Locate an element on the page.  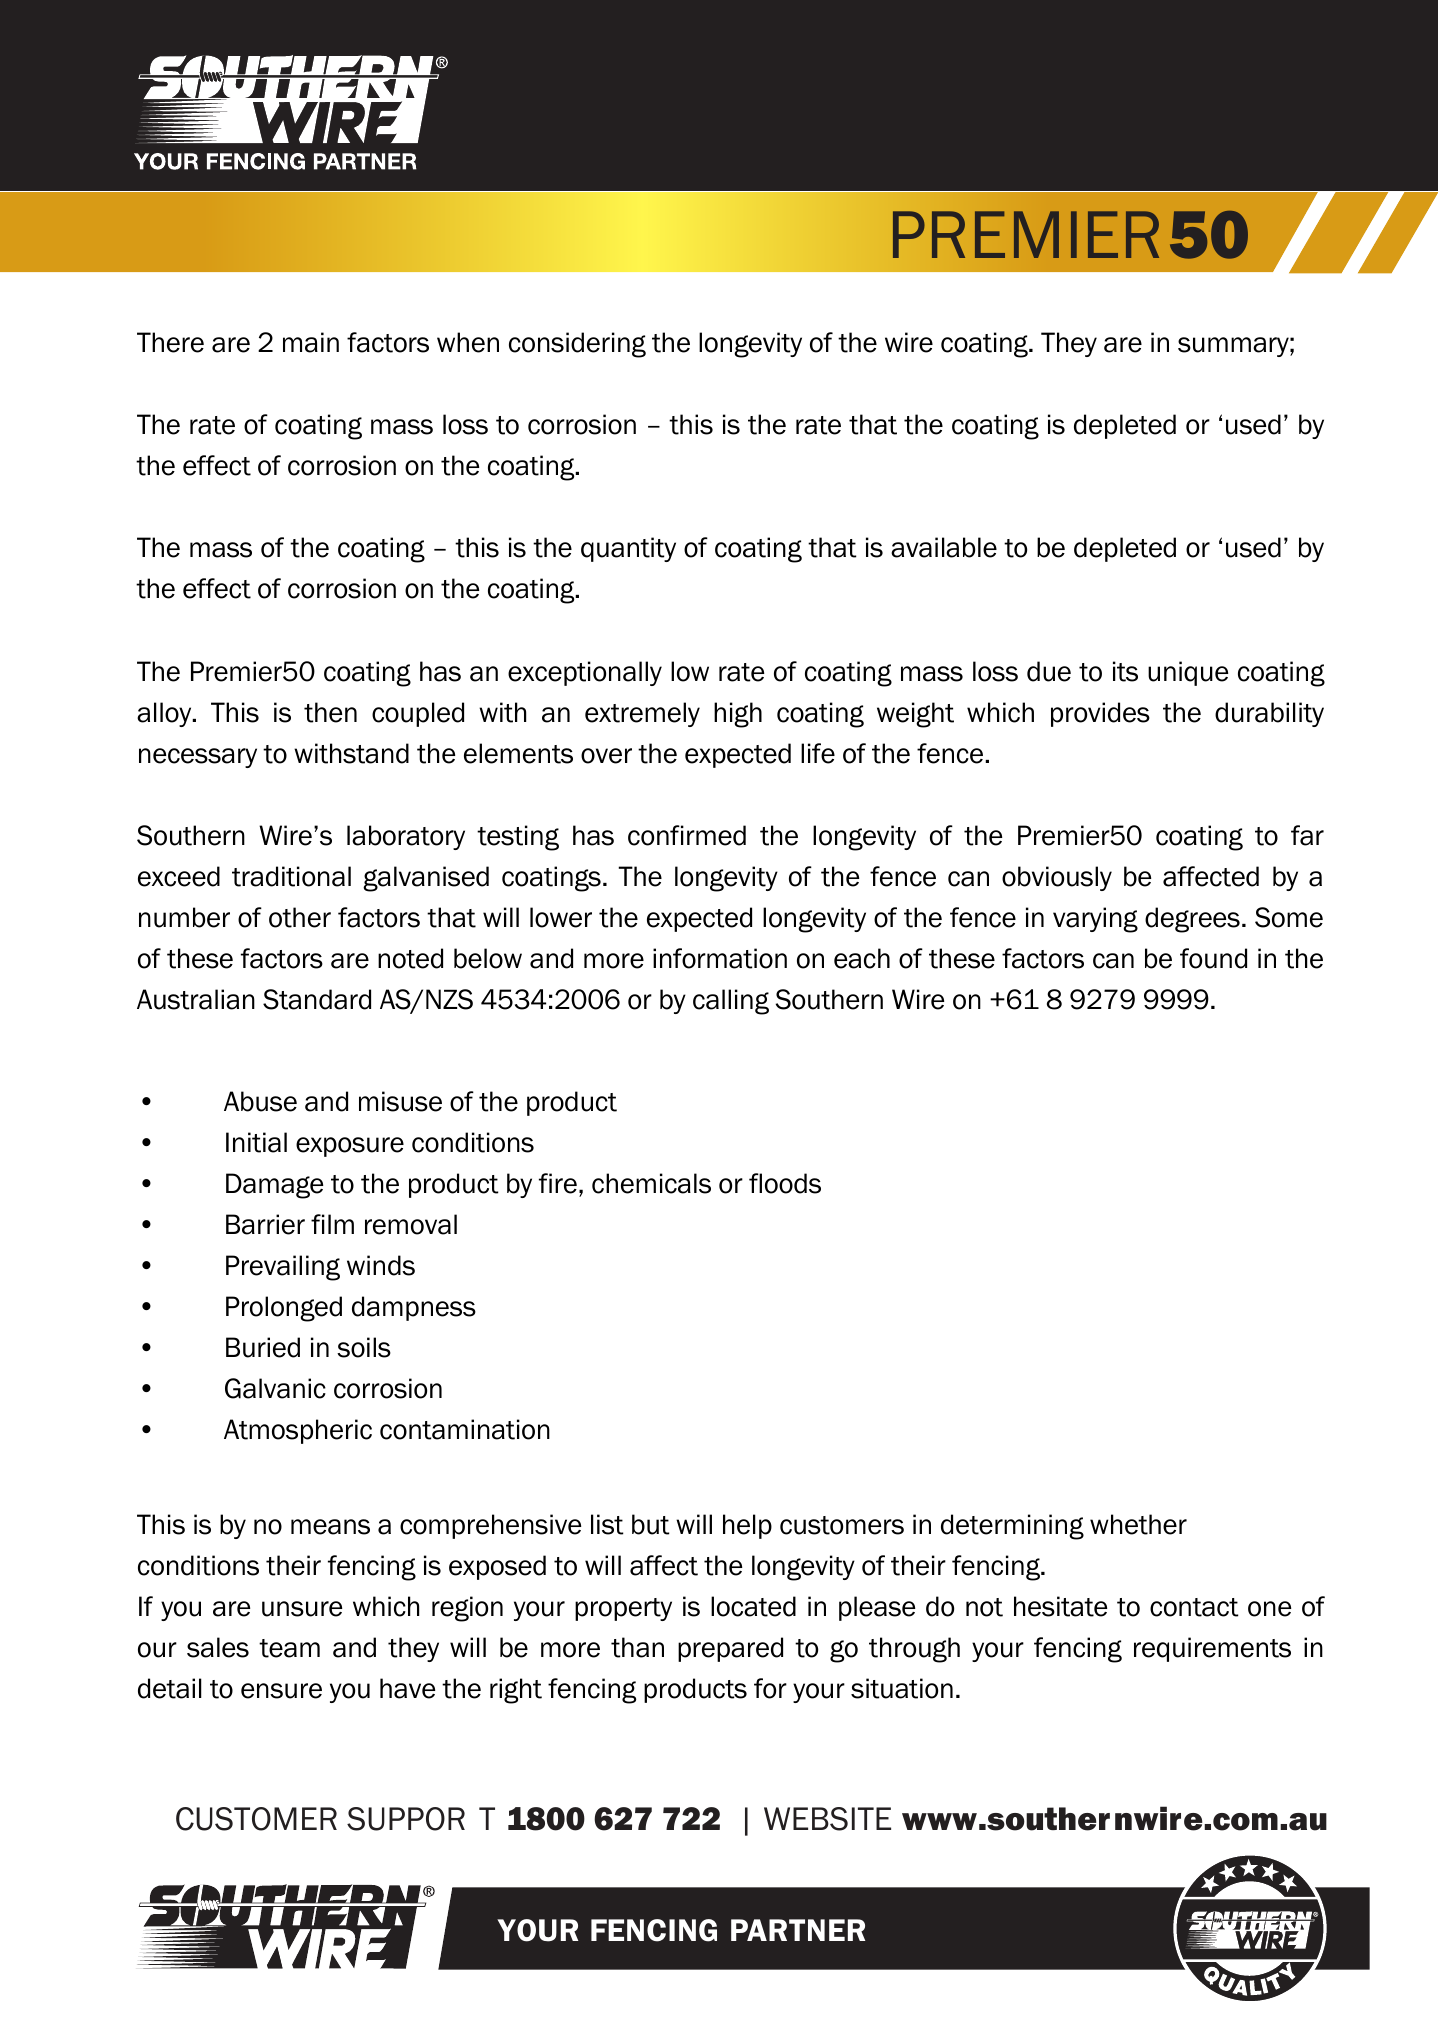
found is located at coordinates (1213, 958).
